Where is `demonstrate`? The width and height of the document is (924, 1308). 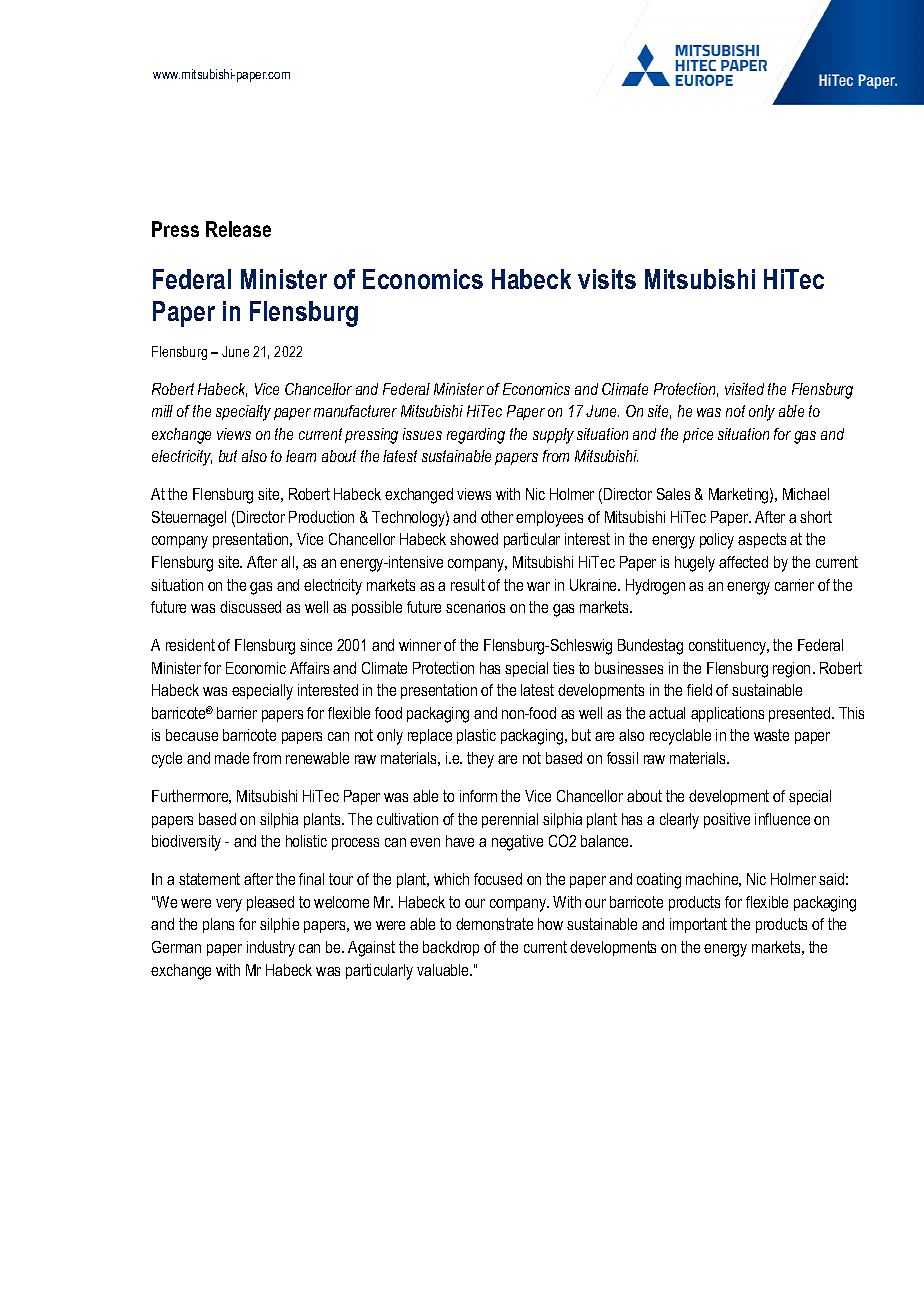
demonstrate is located at coordinates (494, 924).
